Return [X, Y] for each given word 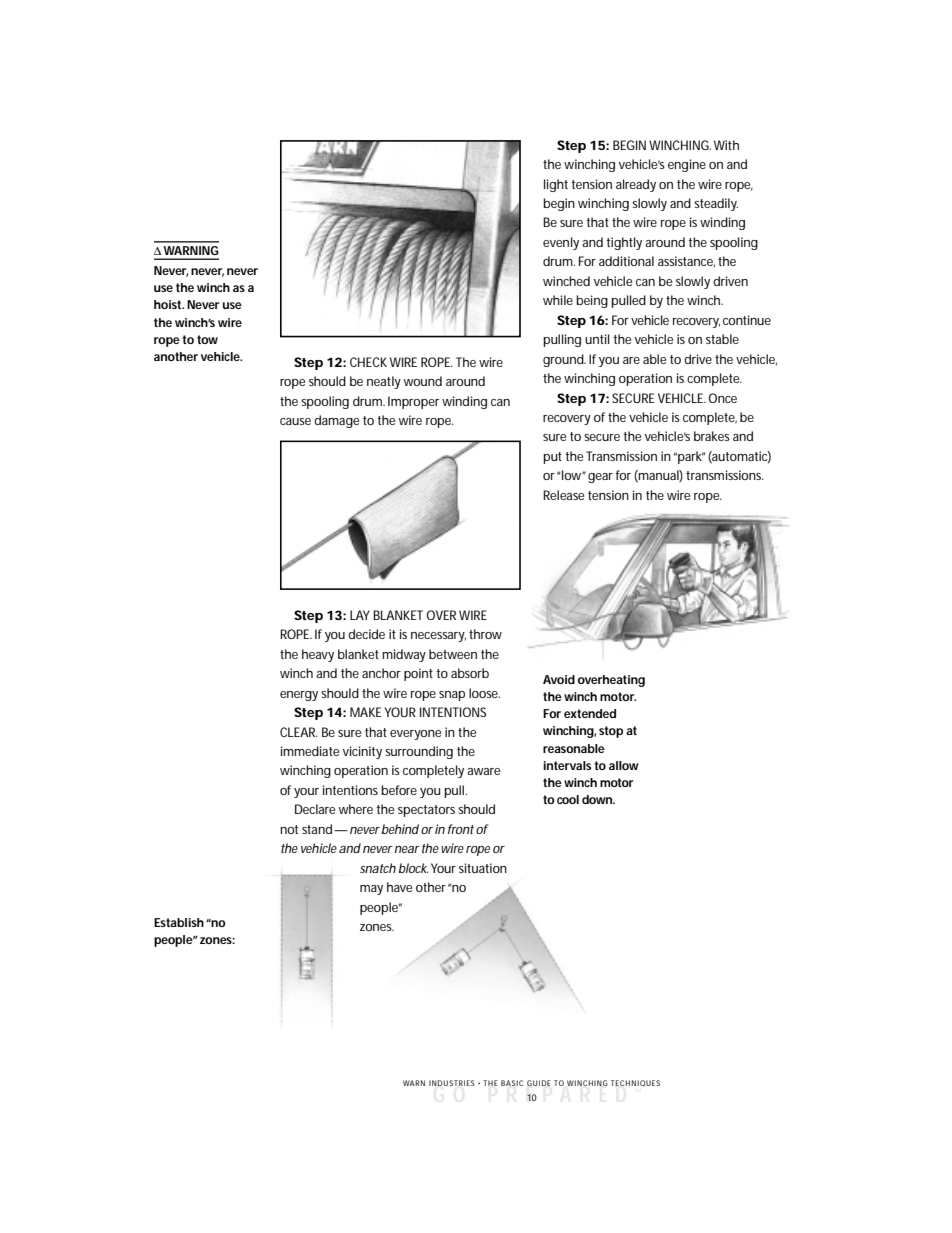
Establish [179, 922]
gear [600, 478]
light [556, 185]
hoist [169, 304]
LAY [360, 615]
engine [687, 165]
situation [483, 868]
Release [563, 495]
